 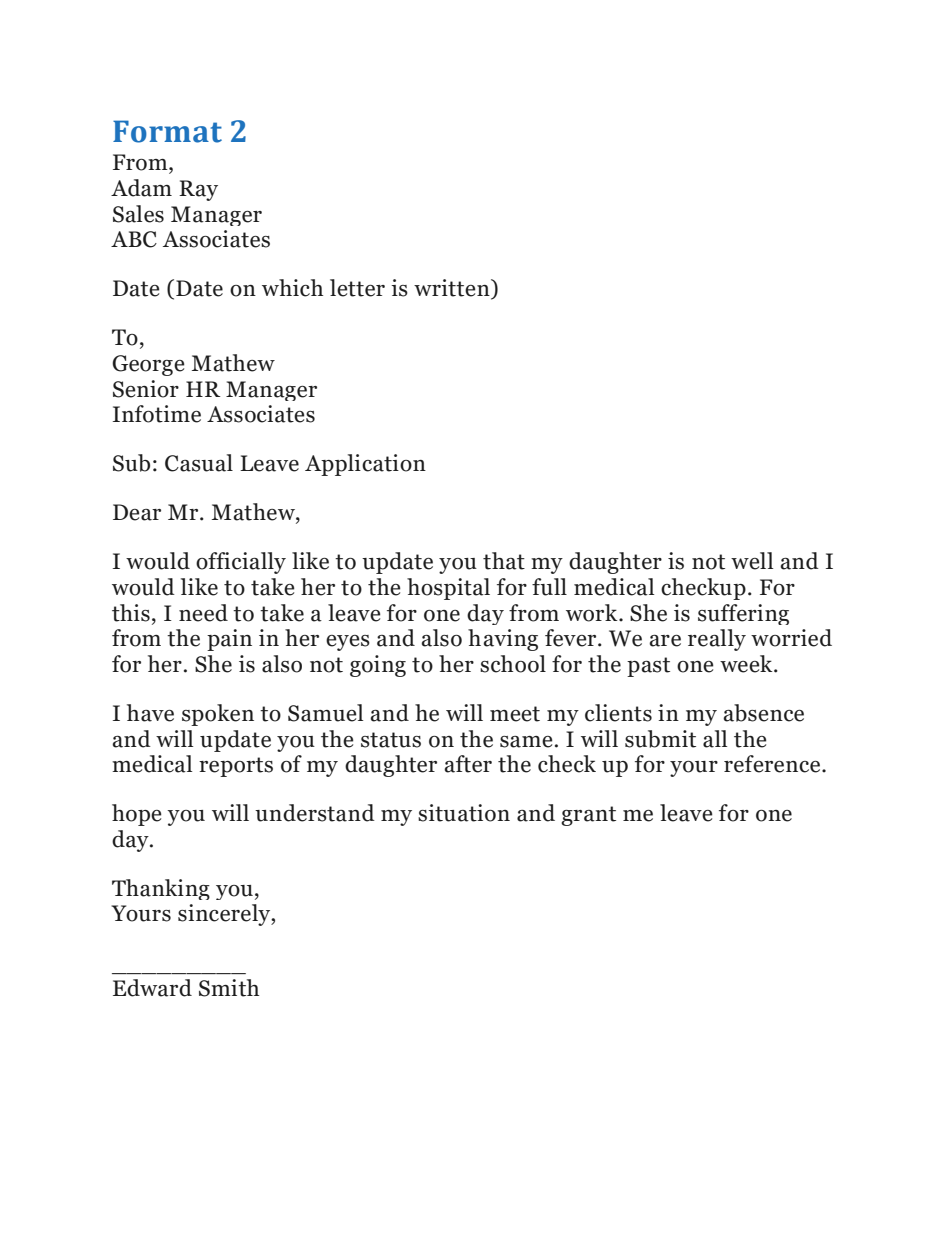 I want to click on letter, so click(x=357, y=288).
